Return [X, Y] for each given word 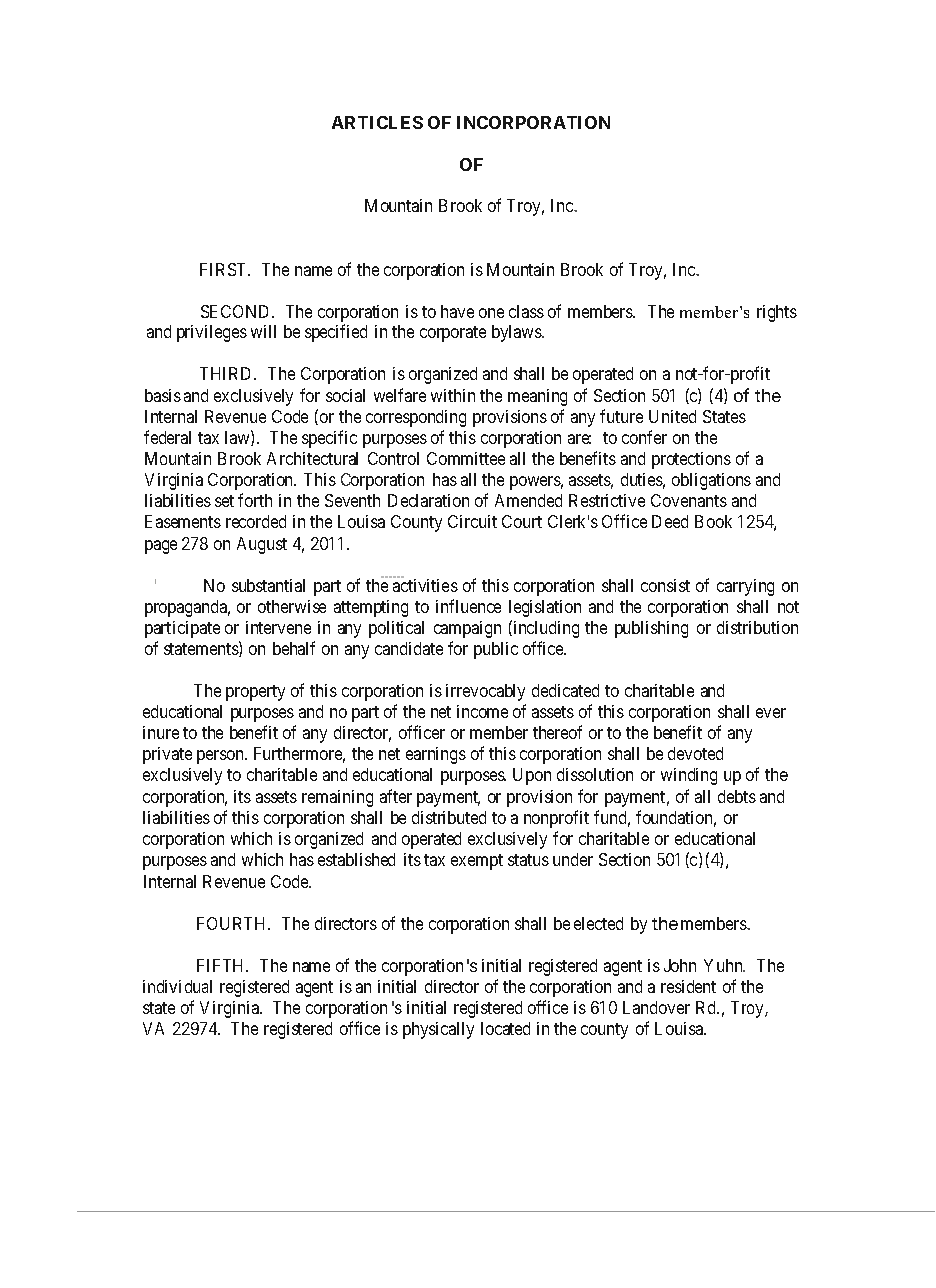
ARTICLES [377, 122]
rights [777, 313]
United [672, 416]
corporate [453, 334]
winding [689, 776]
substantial [268, 585]
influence [468, 606]
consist [665, 585]
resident [688, 986]
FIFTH [222, 965]
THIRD [227, 373]
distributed [449, 817]
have [457, 311]
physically [438, 1030]
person [222, 757]
